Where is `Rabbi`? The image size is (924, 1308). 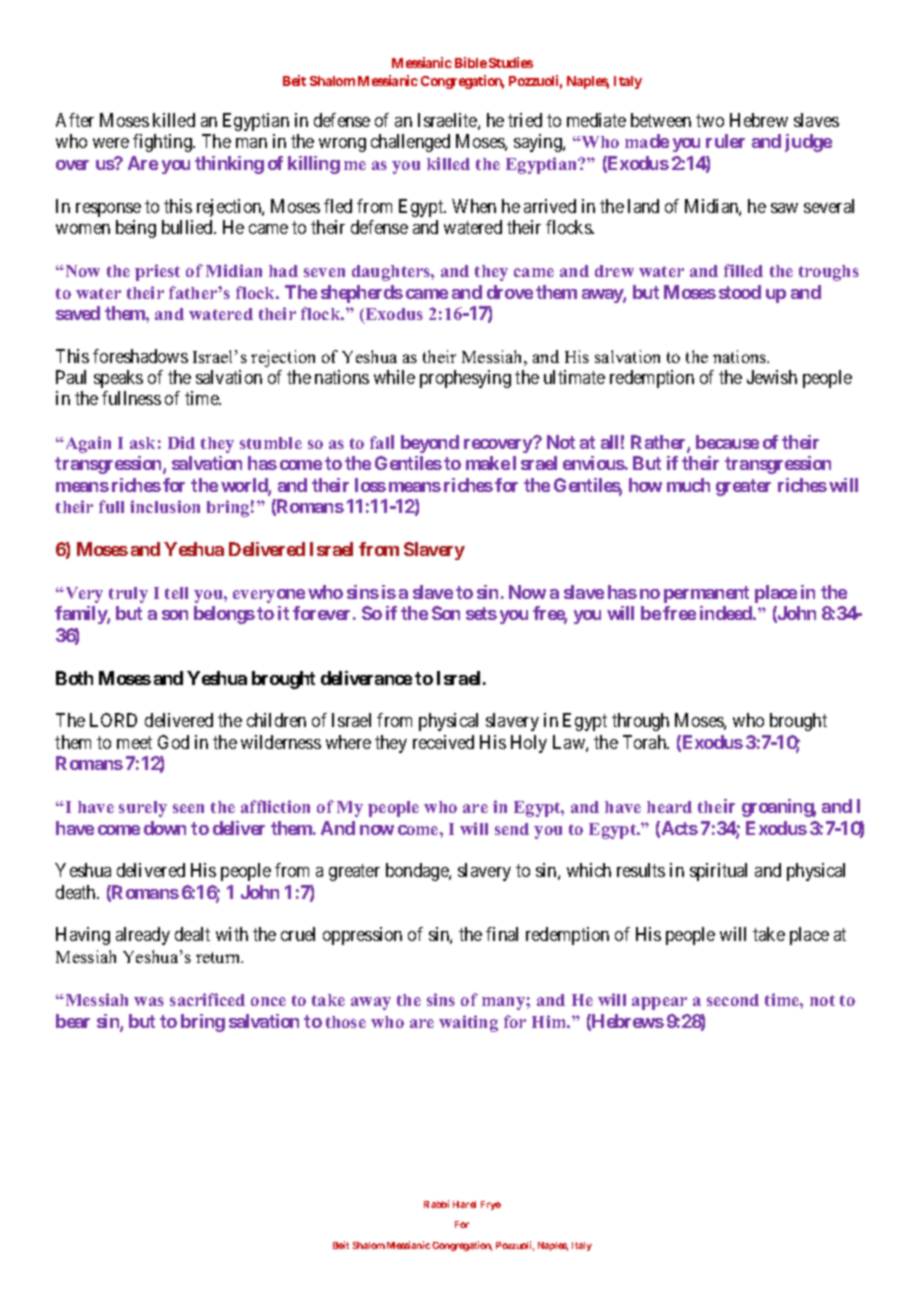 Rabbi is located at coordinates (436, 1204).
